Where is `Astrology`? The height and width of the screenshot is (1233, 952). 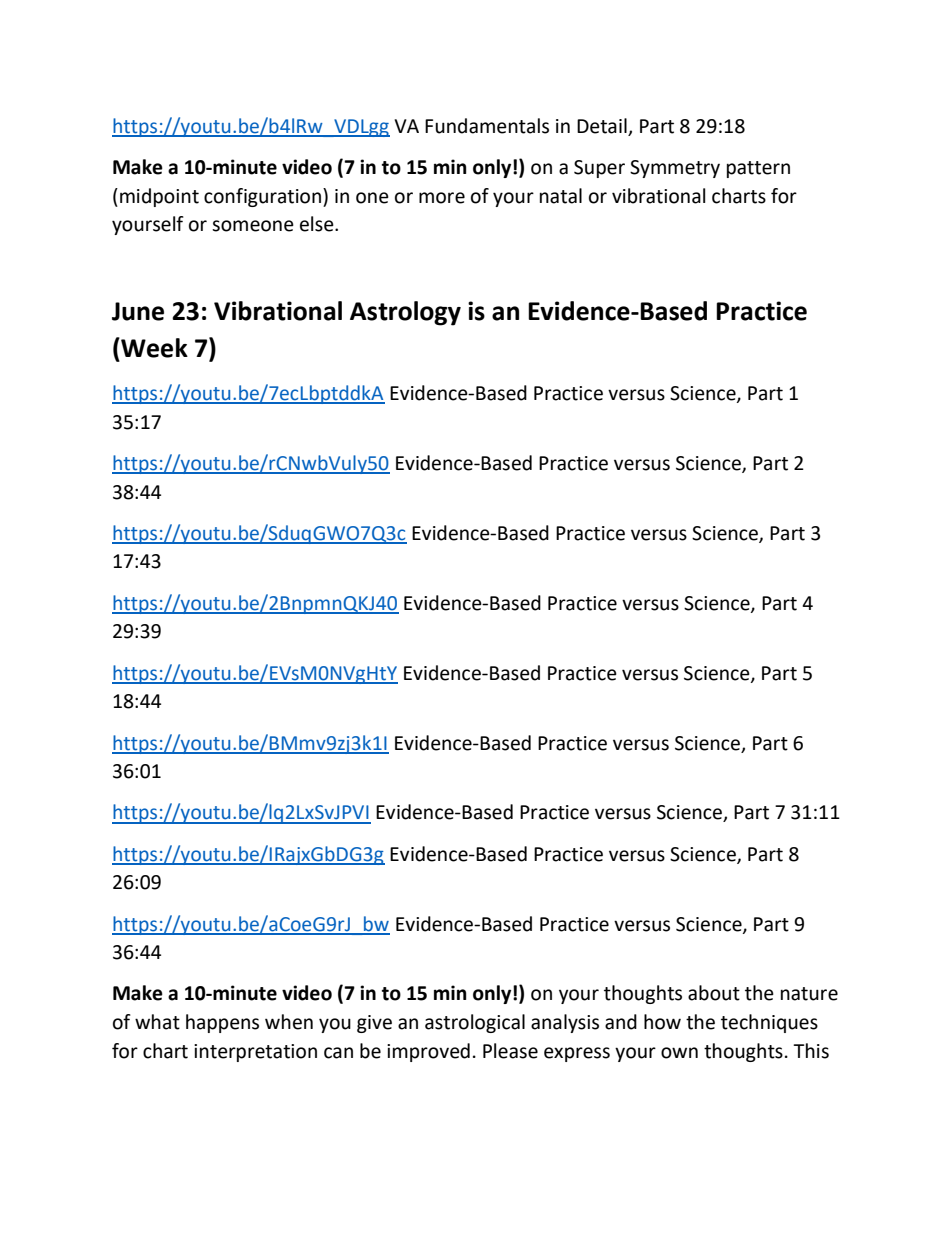 Astrology is located at coordinates (405, 313).
